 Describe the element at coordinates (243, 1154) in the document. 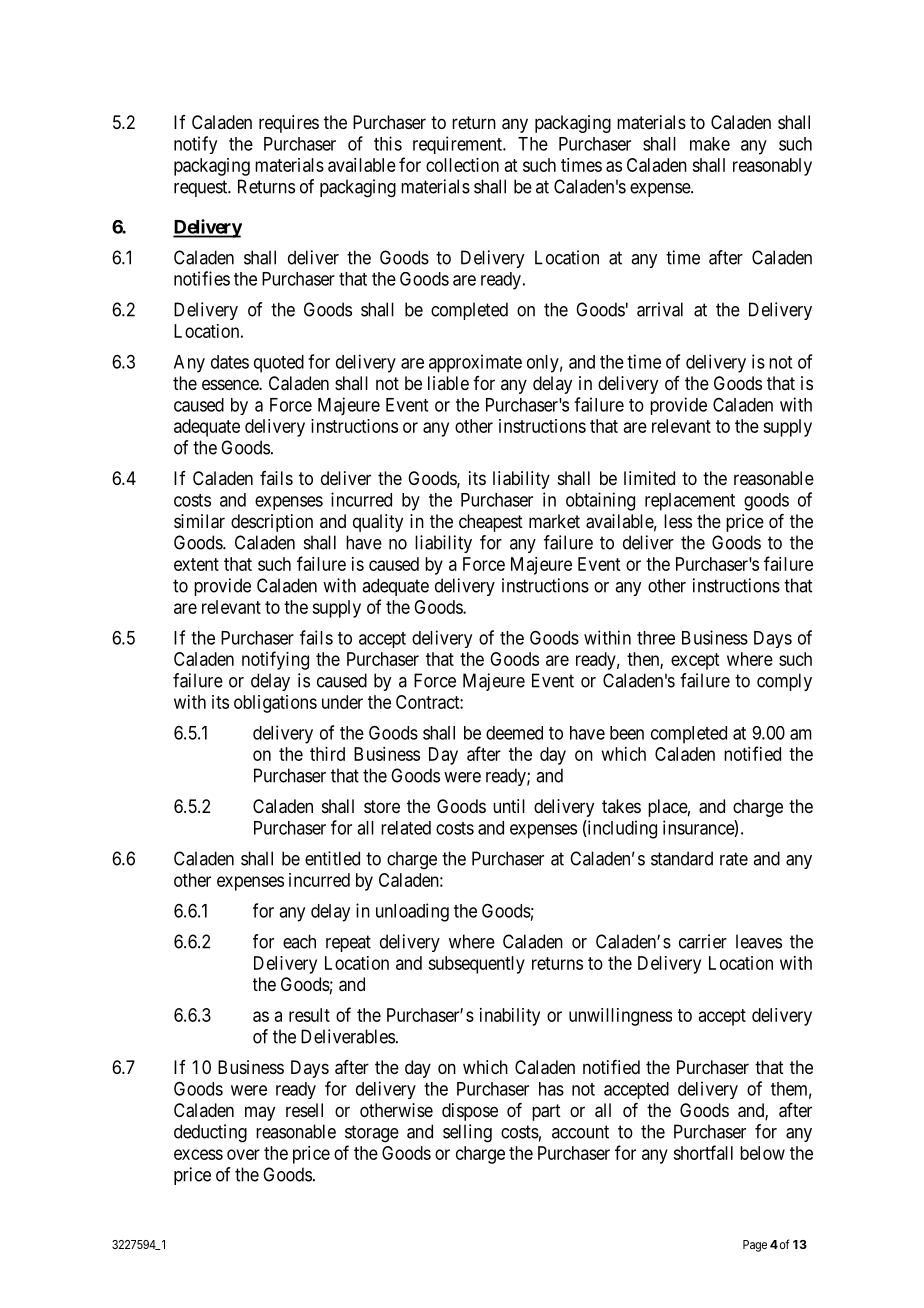

I see `over` at that location.
